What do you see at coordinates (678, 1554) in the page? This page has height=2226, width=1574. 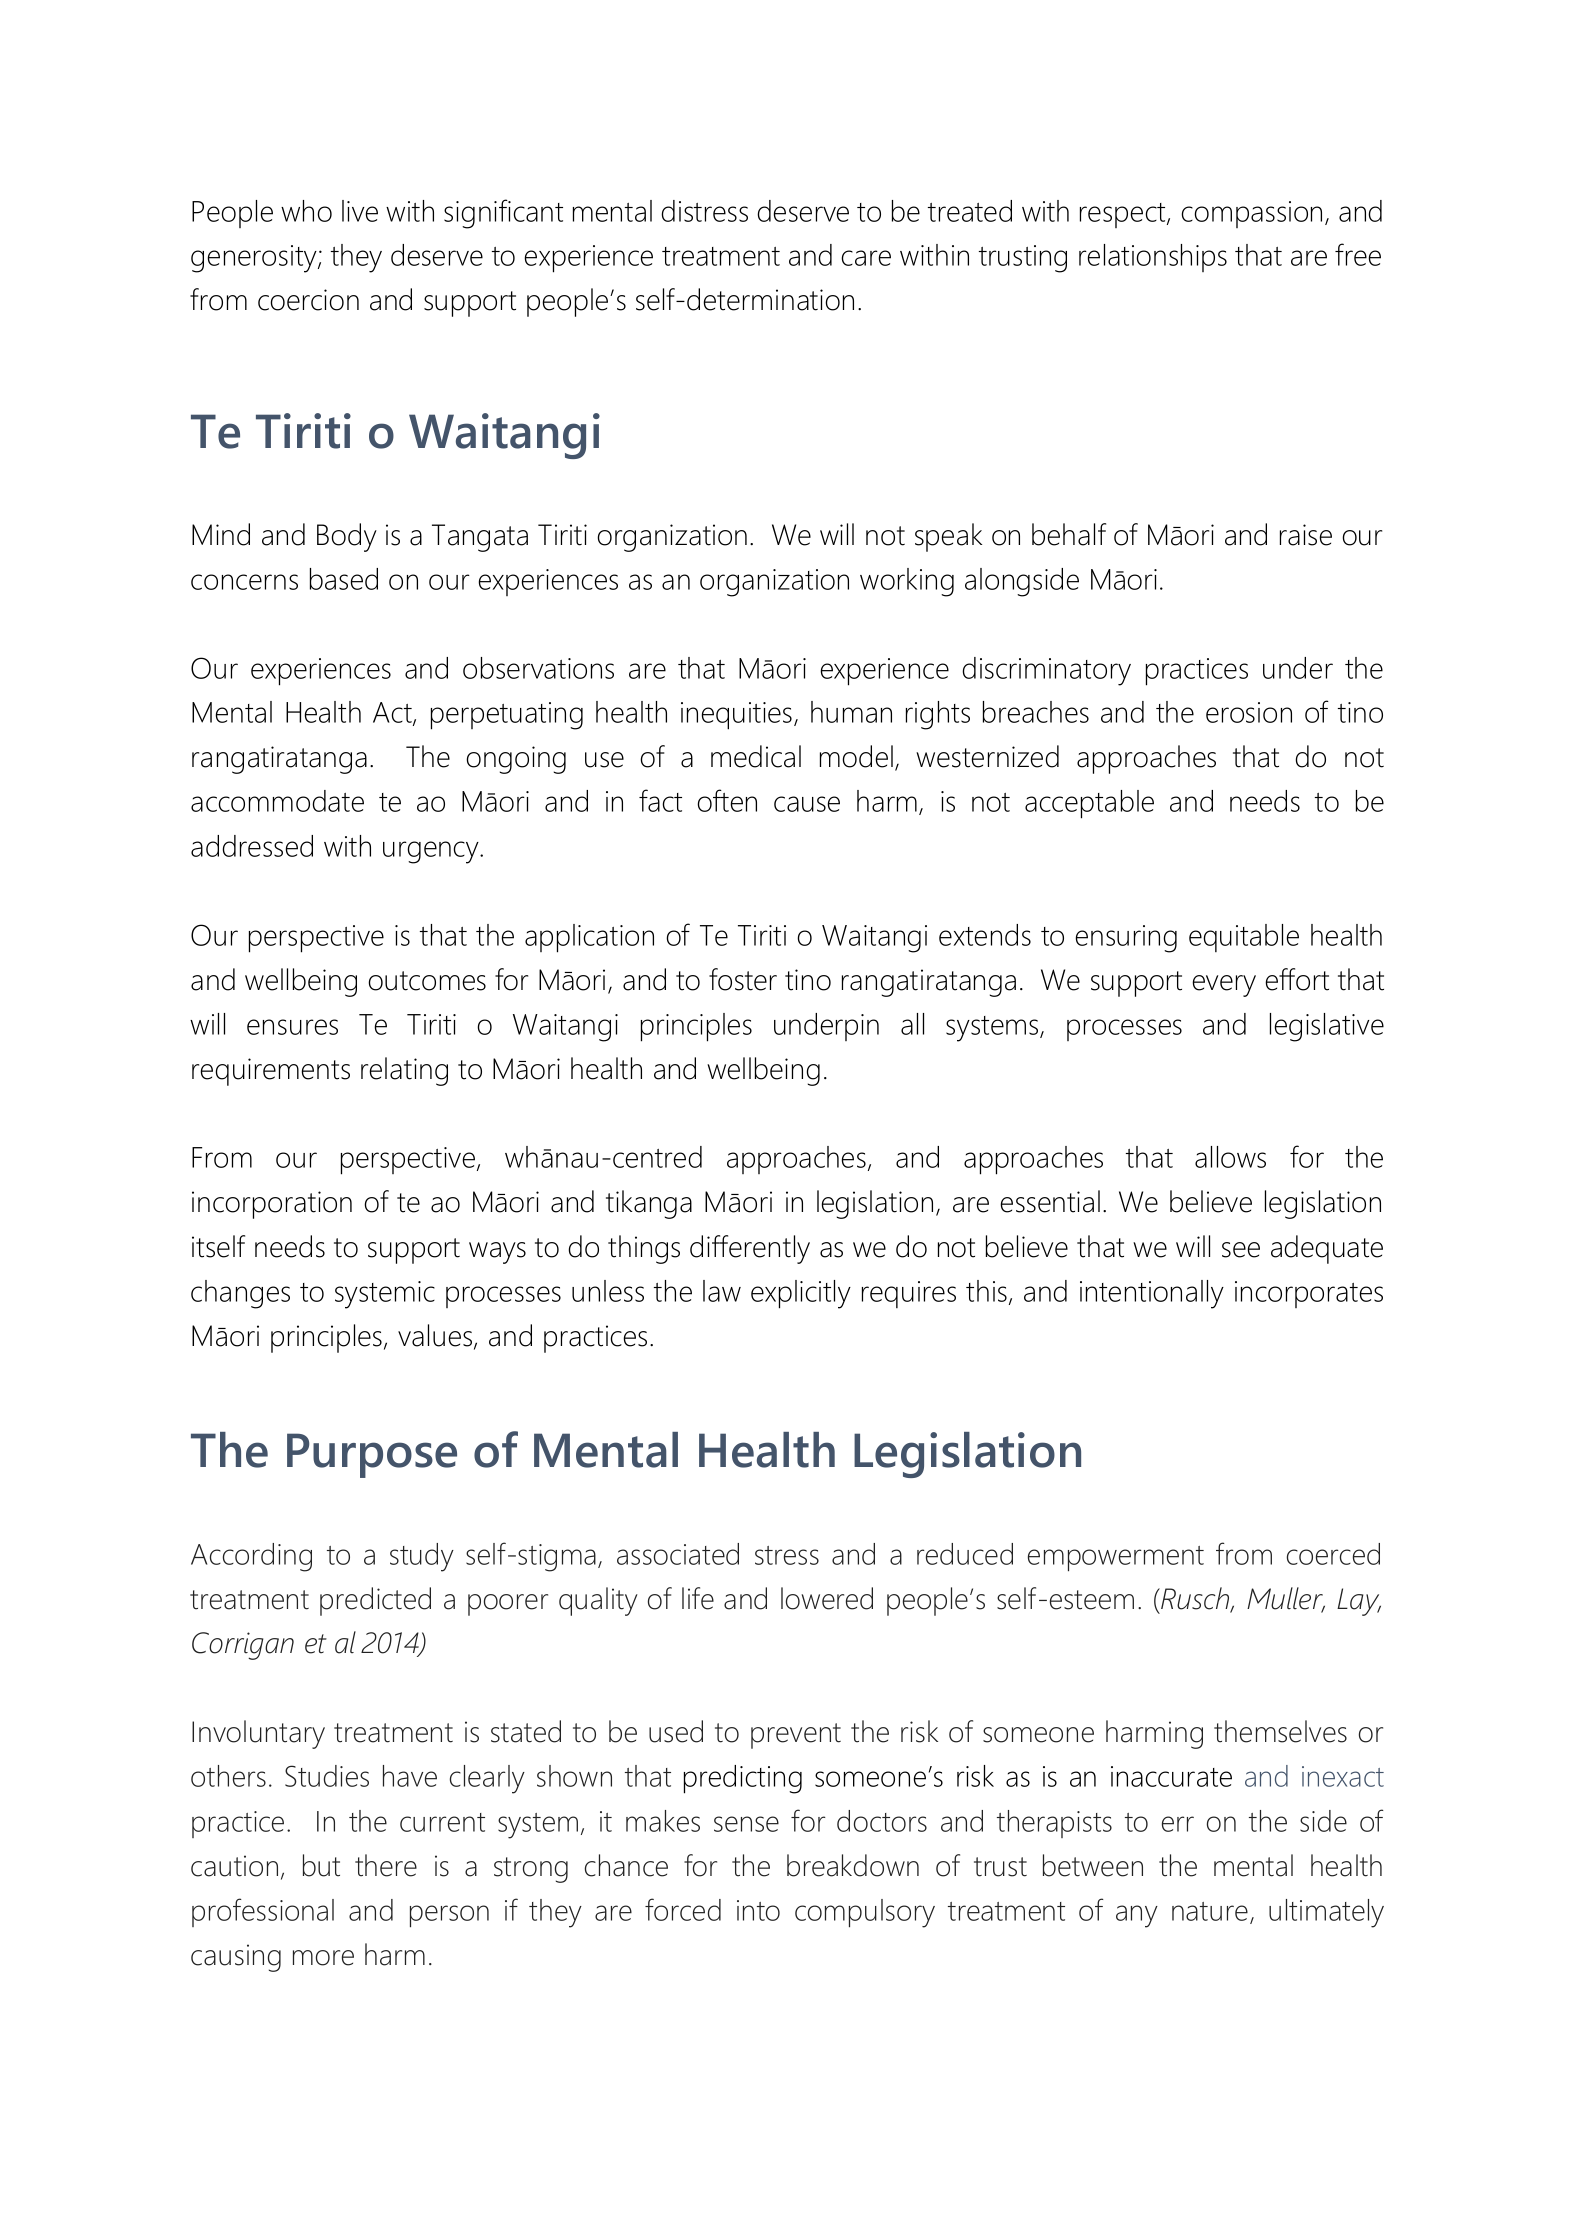 I see `associated` at bounding box center [678, 1554].
